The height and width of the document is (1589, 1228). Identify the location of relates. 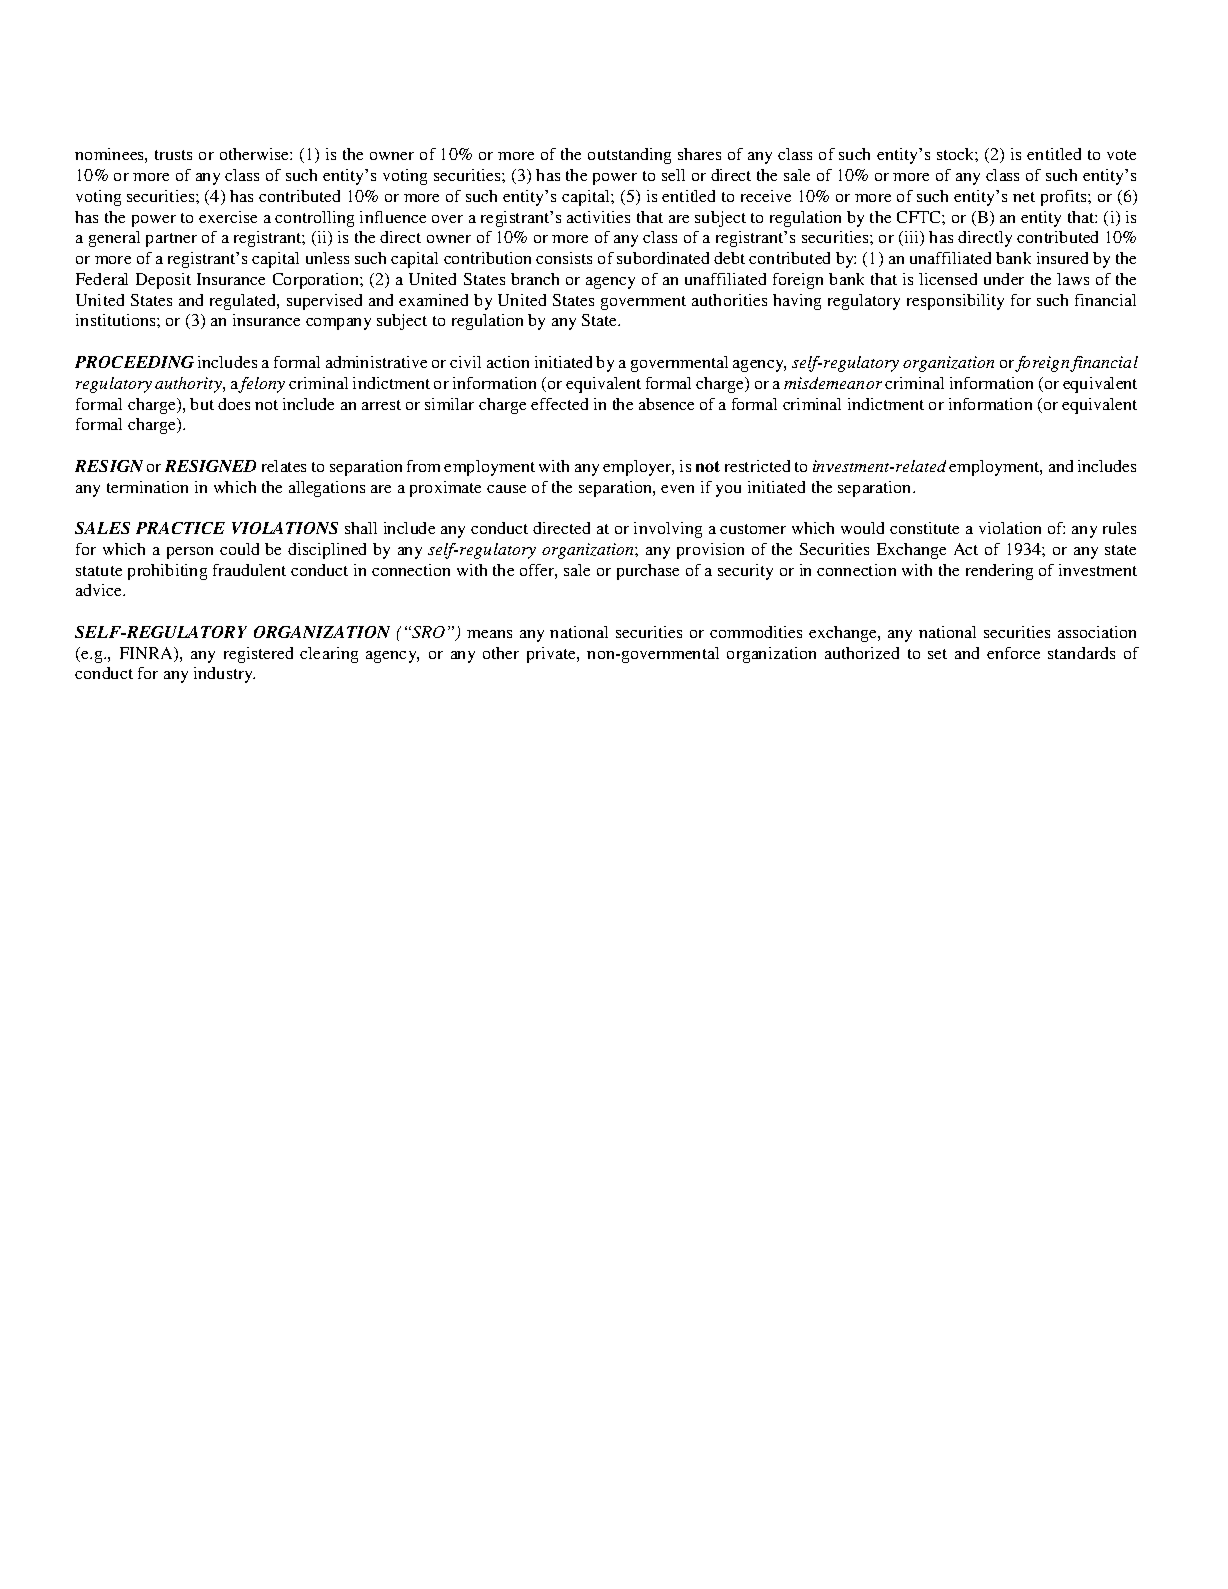
(284, 466).
